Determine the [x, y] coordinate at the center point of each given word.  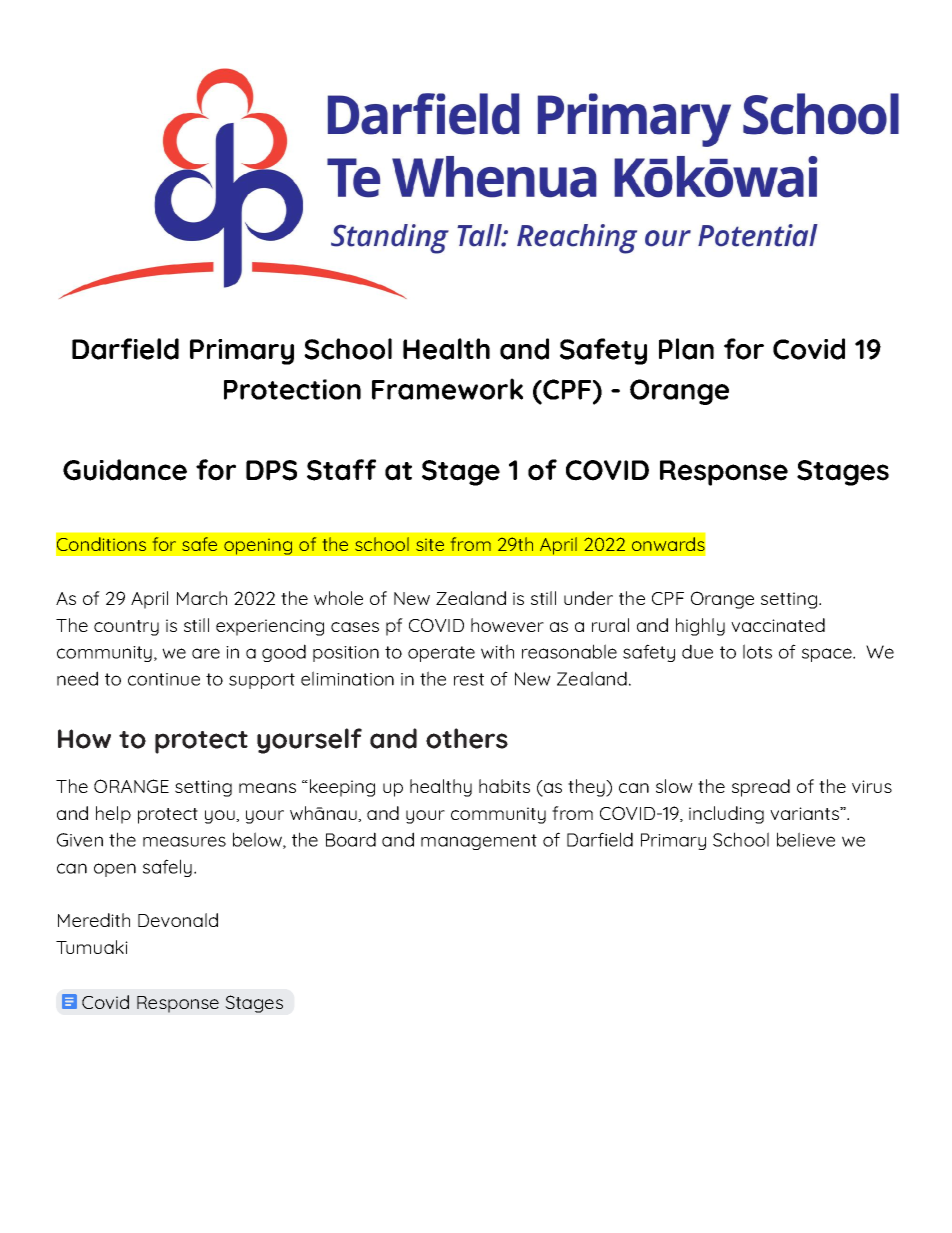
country [126, 628]
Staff [341, 470]
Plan [686, 349]
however [507, 625]
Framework [447, 389]
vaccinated [778, 625]
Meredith [94, 920]
